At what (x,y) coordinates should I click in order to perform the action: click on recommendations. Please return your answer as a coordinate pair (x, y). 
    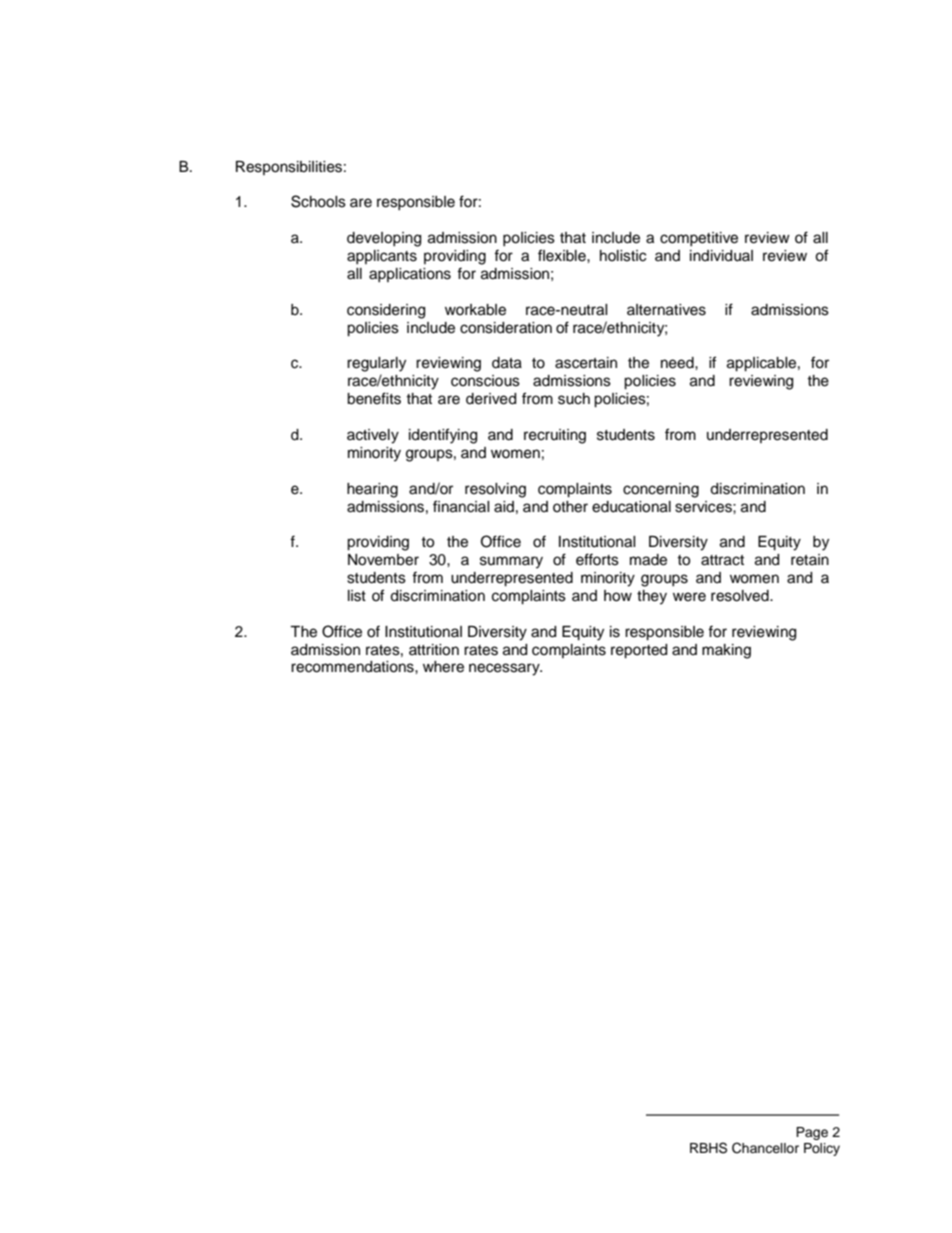
    Looking at the image, I should click on (353, 667).
